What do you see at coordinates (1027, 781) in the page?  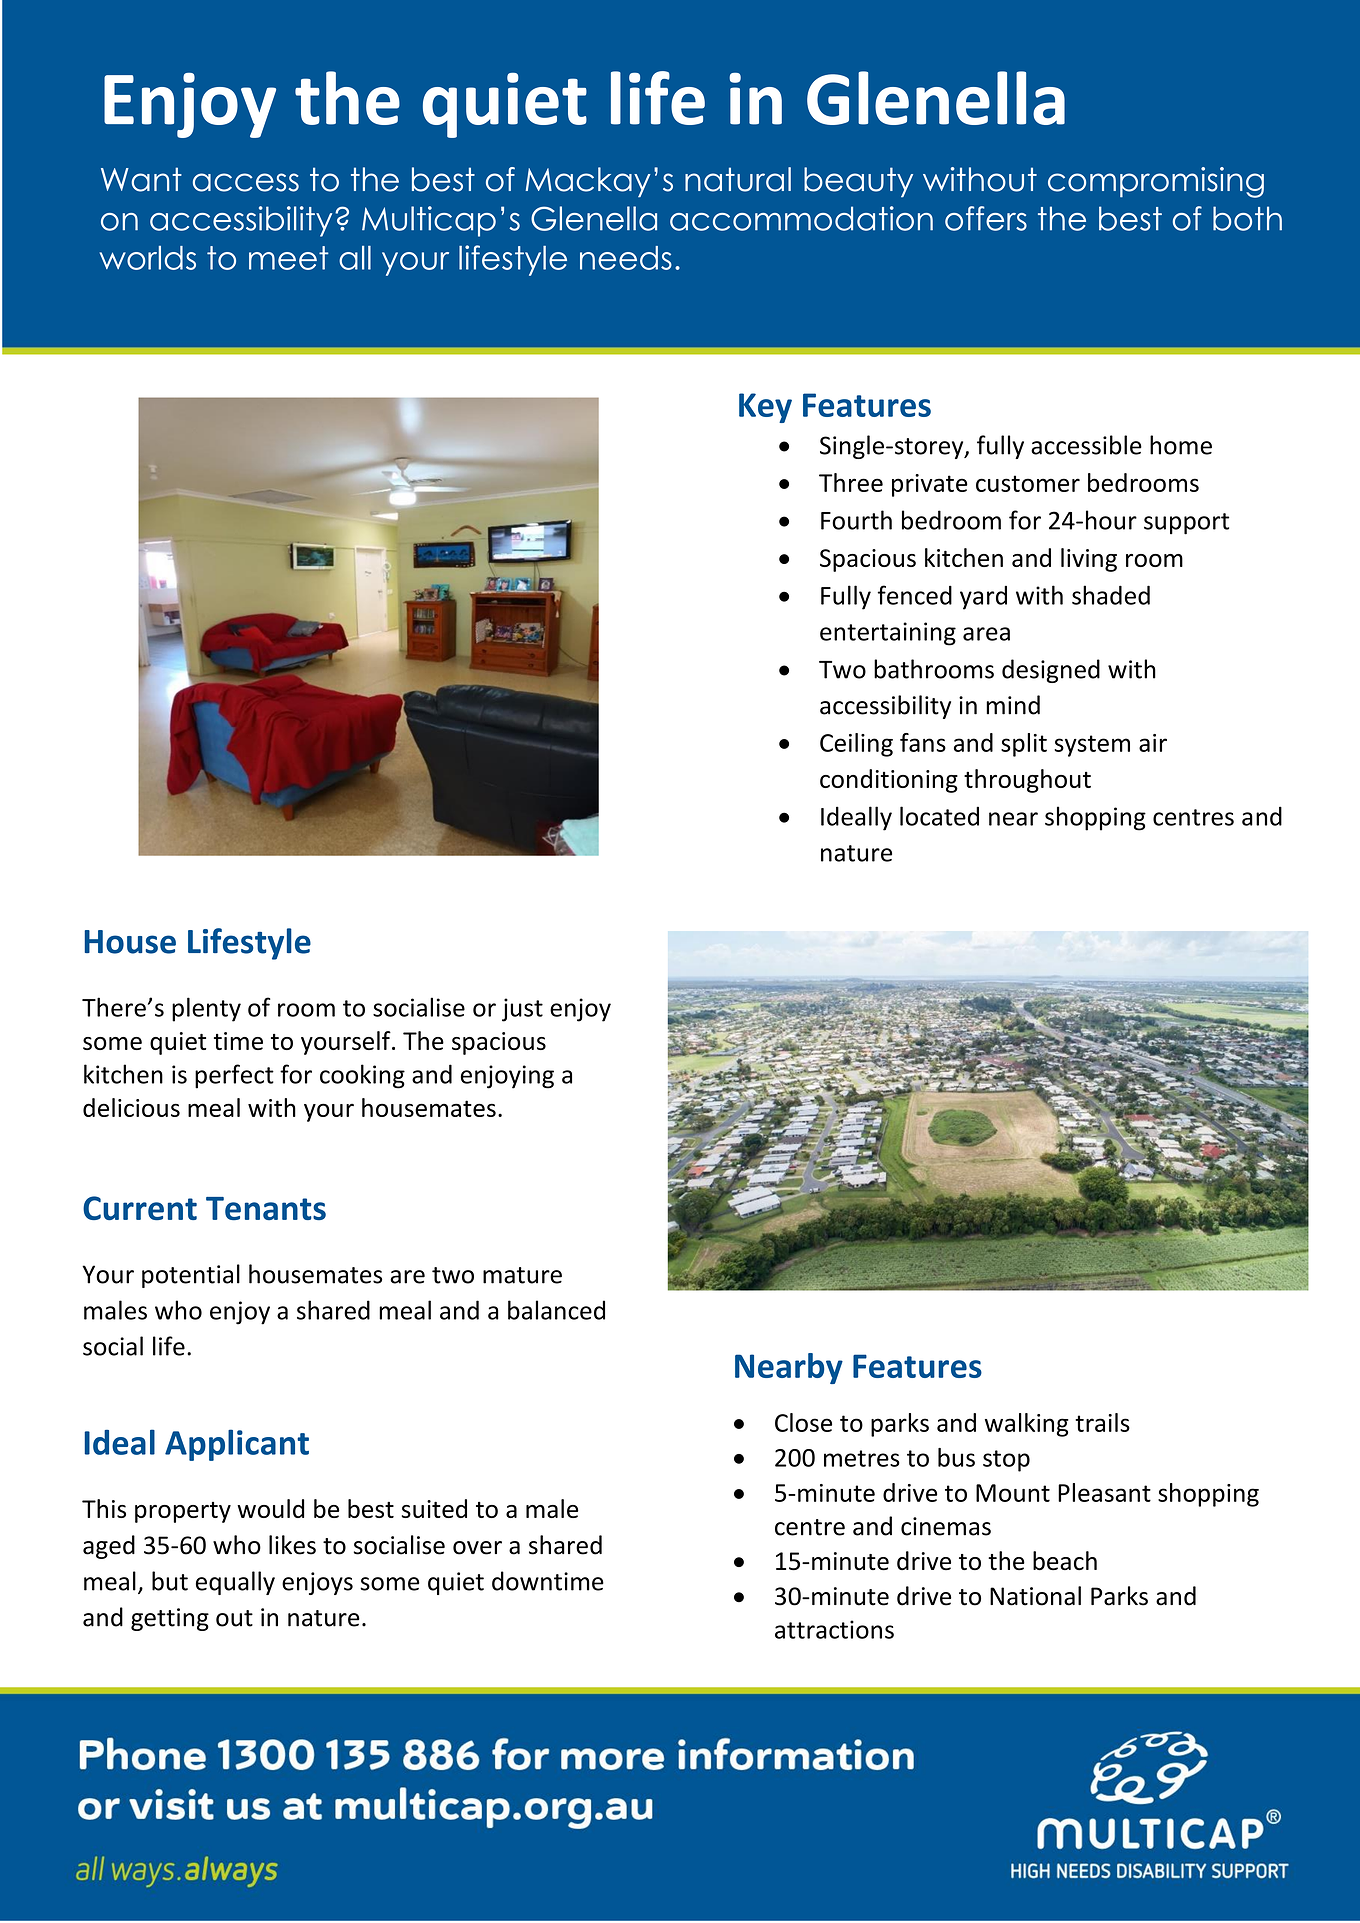 I see `throughout` at bounding box center [1027, 781].
